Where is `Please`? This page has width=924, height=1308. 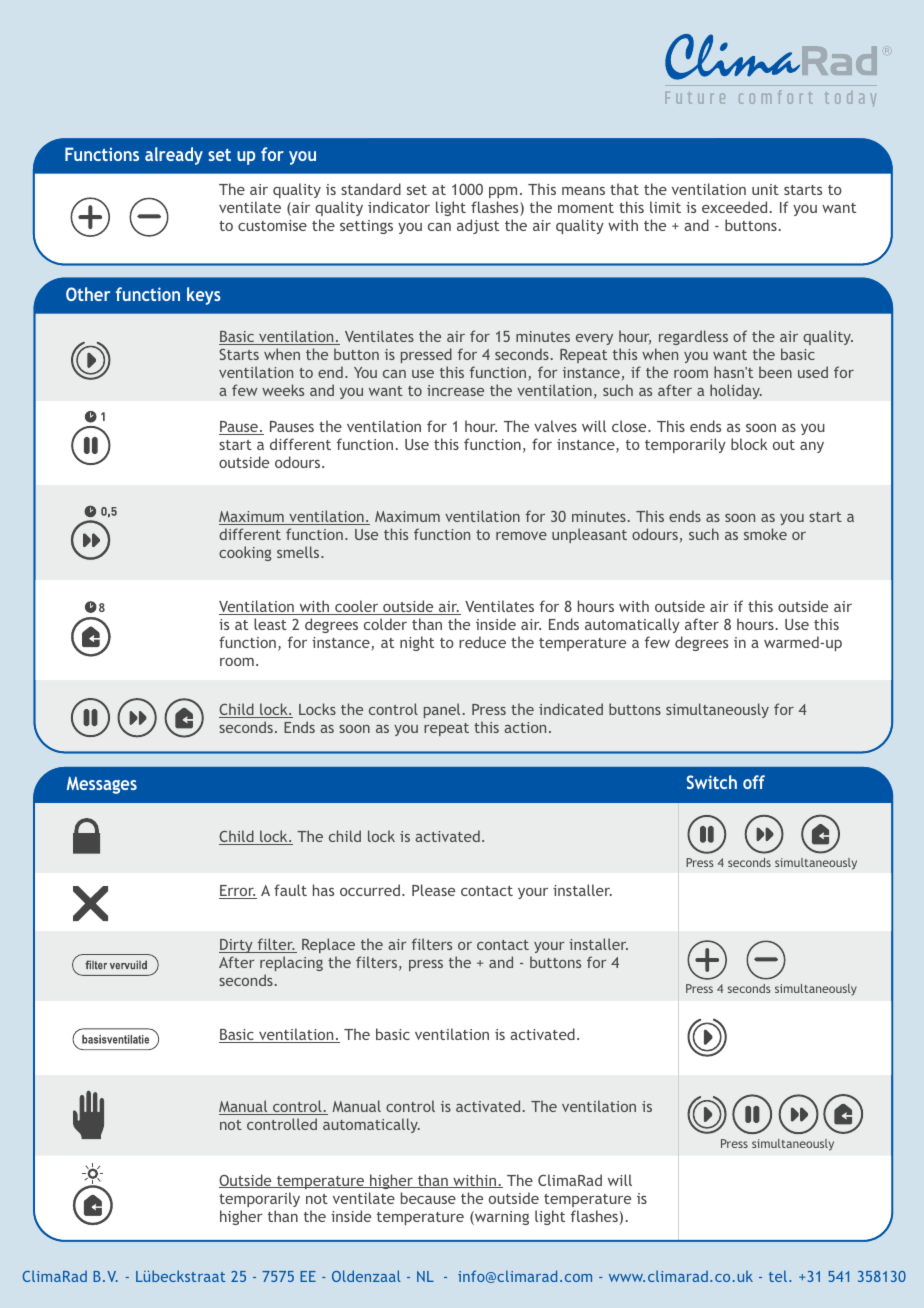
Please is located at coordinates (433, 890).
